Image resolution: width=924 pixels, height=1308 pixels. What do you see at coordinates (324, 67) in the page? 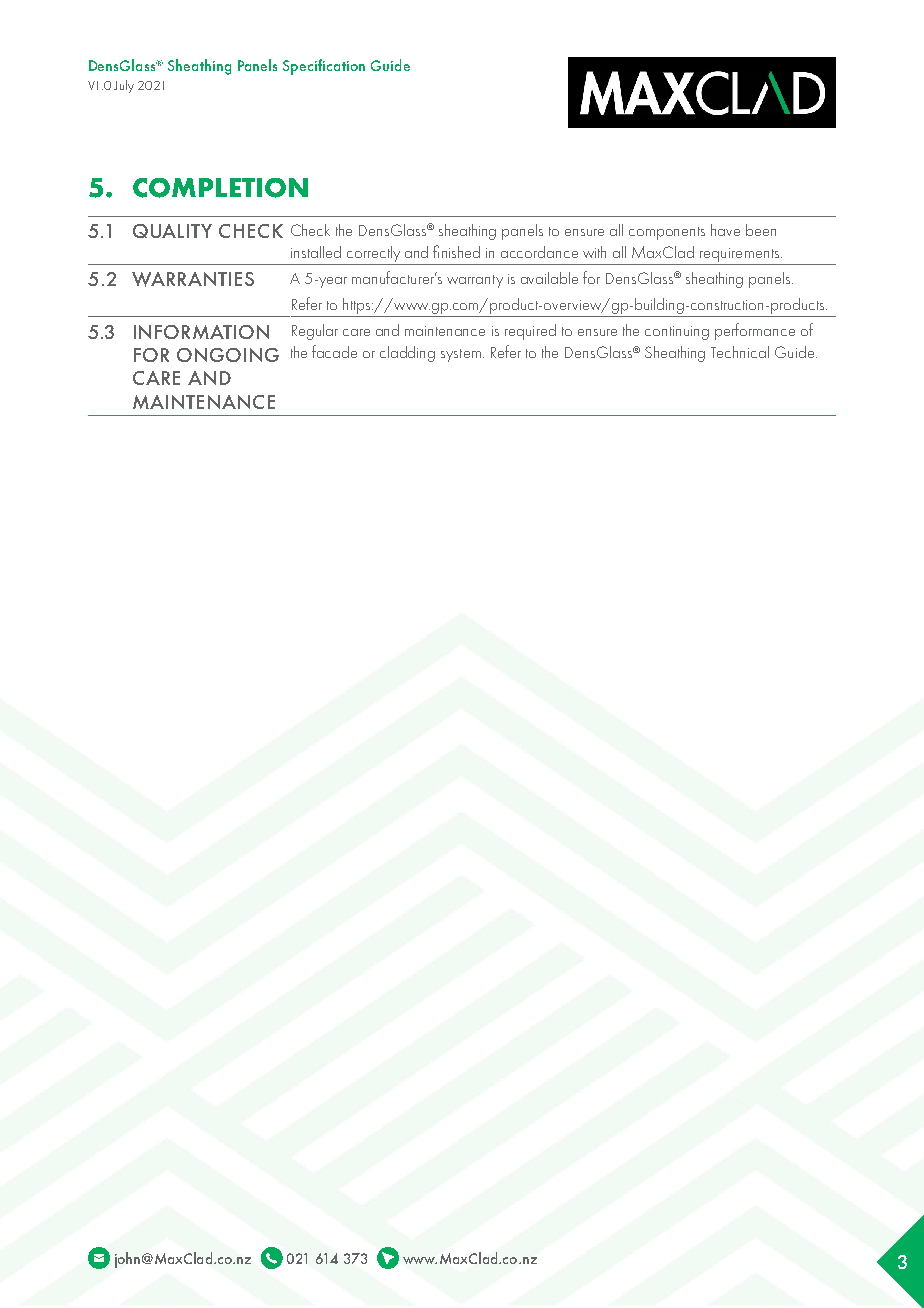
I see `Specification` at bounding box center [324, 67].
